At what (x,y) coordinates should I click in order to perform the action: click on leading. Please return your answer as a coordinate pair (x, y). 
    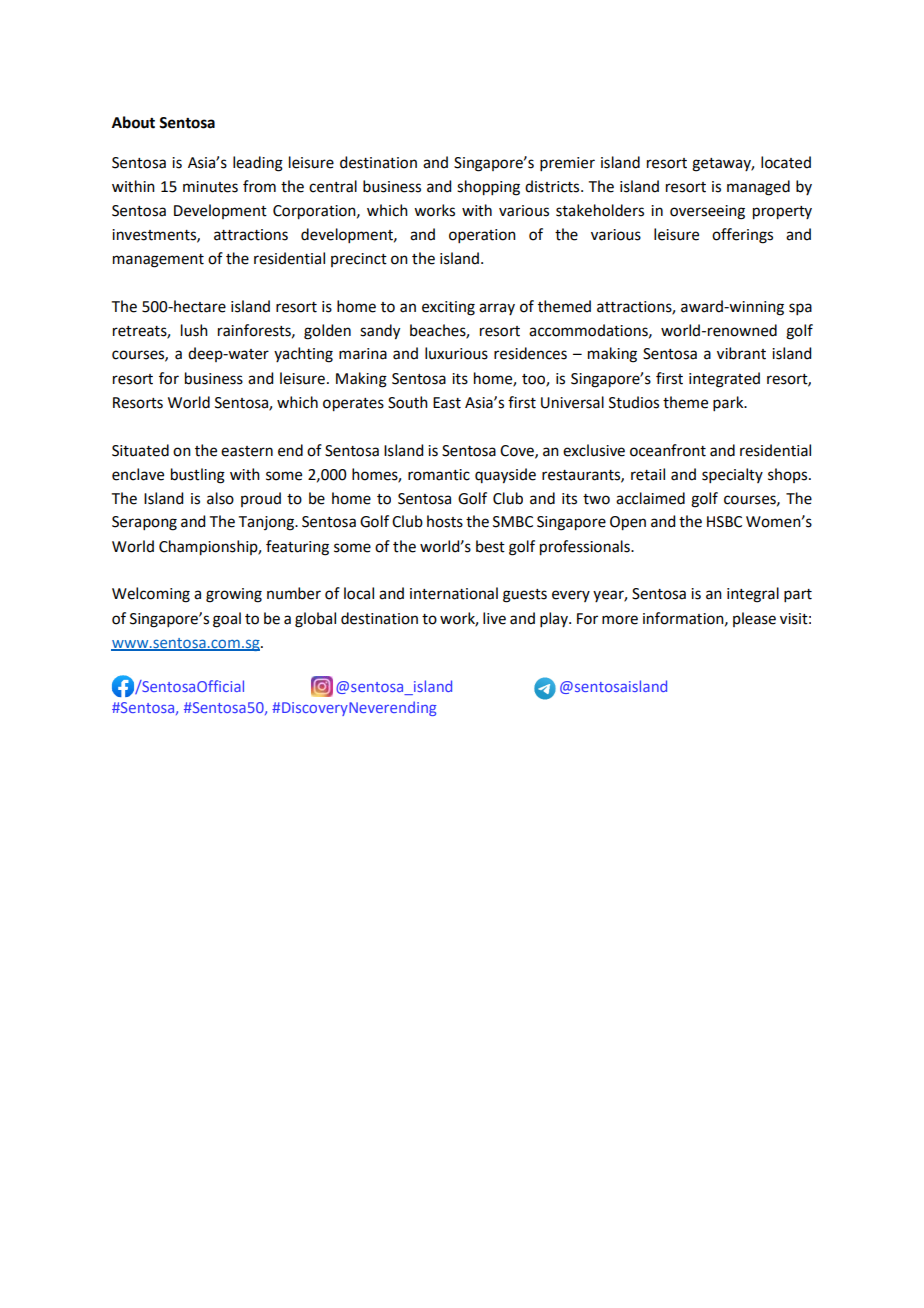
    Looking at the image, I should click on (258, 164).
